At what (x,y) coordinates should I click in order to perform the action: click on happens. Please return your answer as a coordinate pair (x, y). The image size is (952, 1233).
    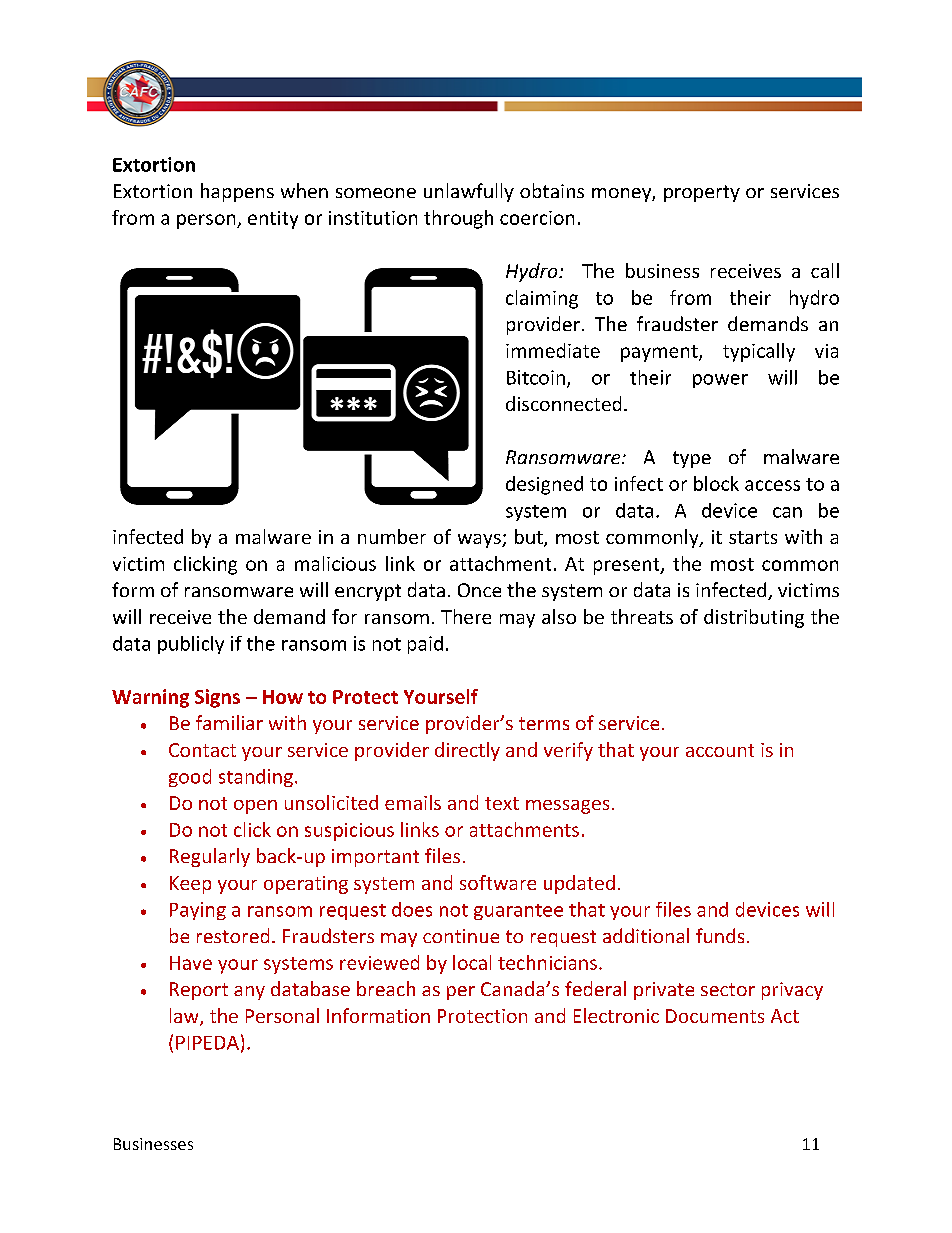
    Looking at the image, I should click on (237, 192).
